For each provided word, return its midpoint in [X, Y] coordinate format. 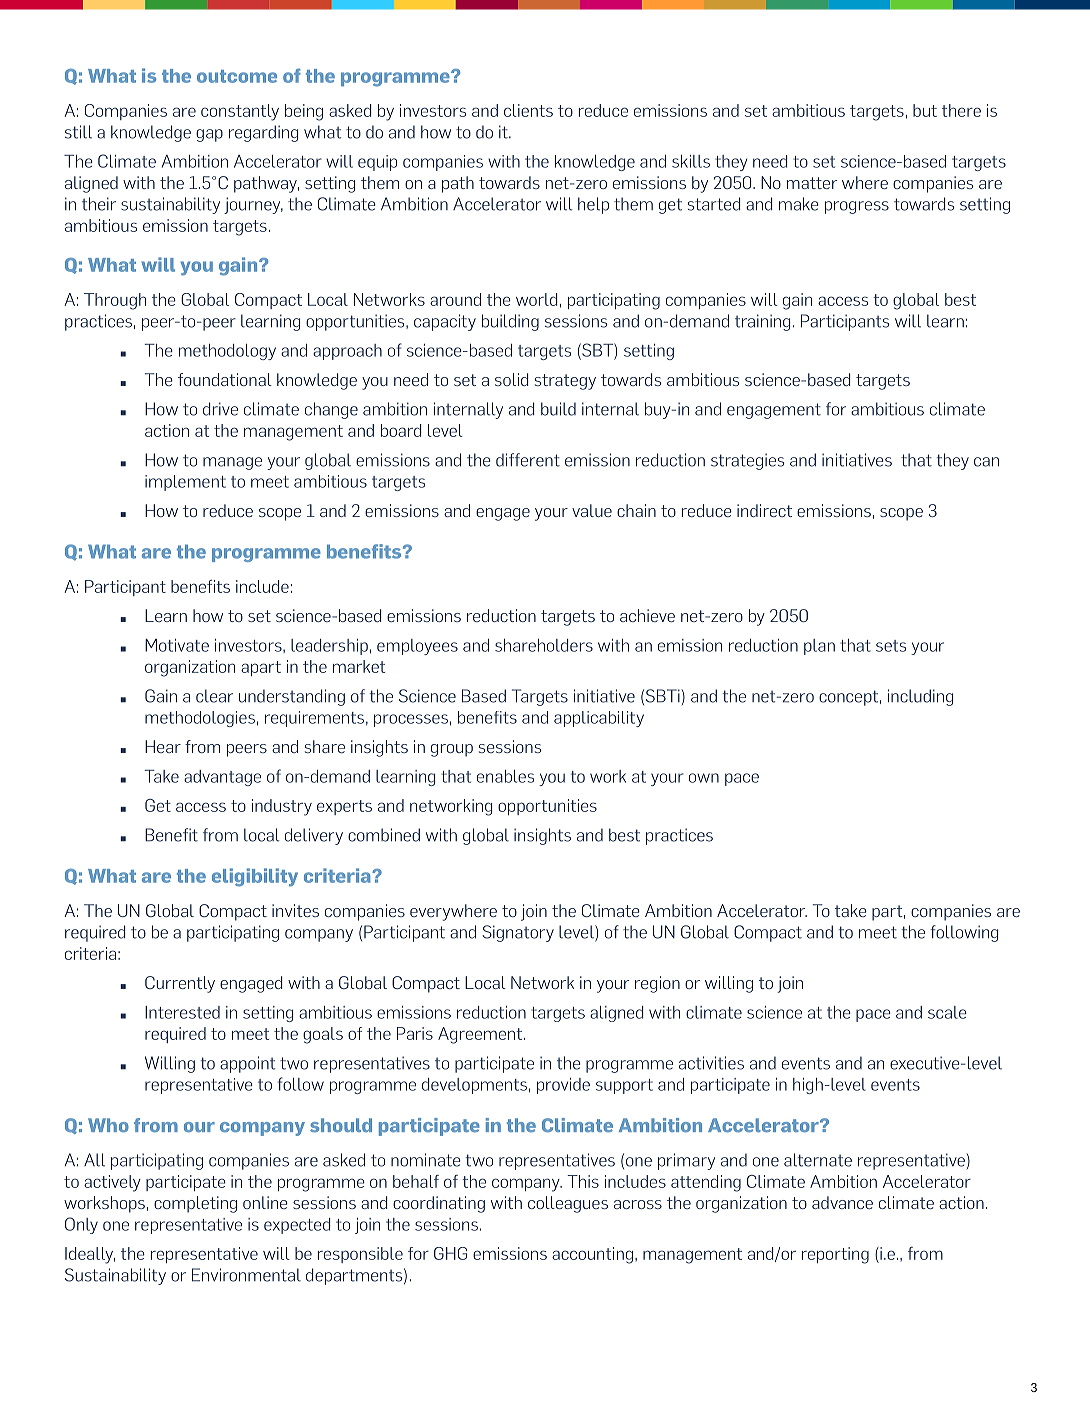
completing [195, 1204]
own [704, 778]
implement [185, 483]
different [528, 460]
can [986, 462]
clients [528, 110]
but [925, 110]
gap [209, 135]
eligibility [255, 877]
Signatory [518, 933]
